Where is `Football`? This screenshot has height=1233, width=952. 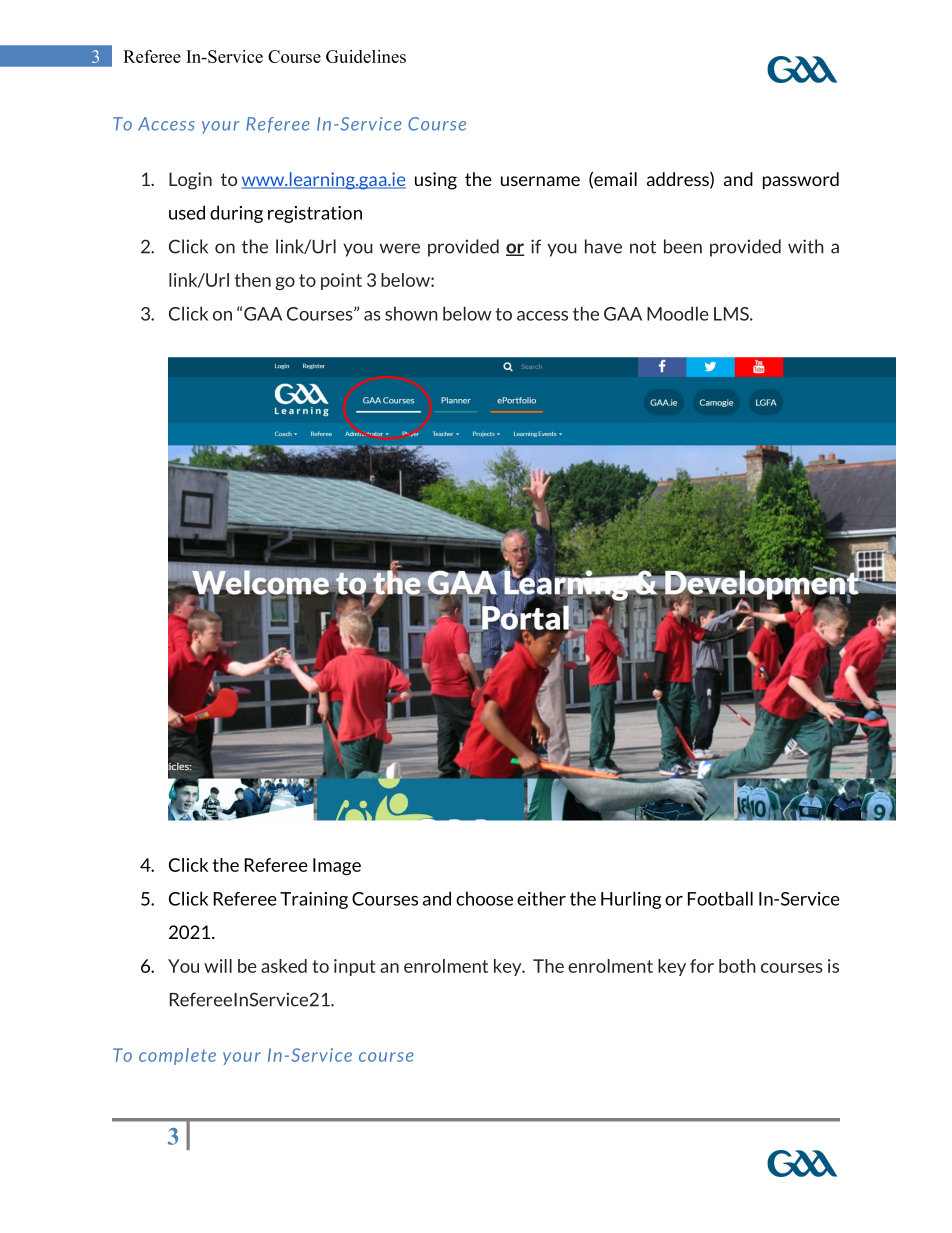 Football is located at coordinates (720, 898).
